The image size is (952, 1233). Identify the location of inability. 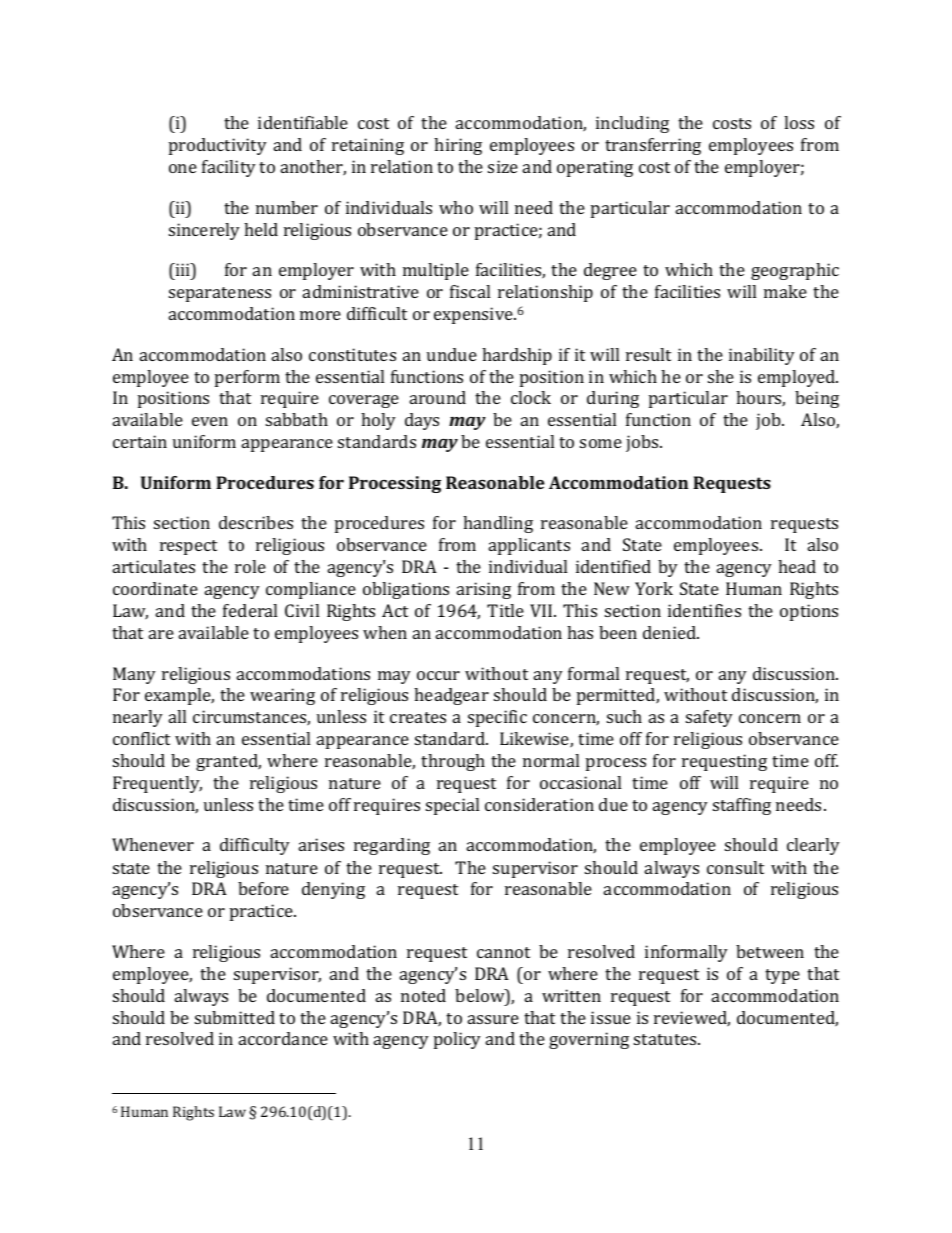
(762, 356).
